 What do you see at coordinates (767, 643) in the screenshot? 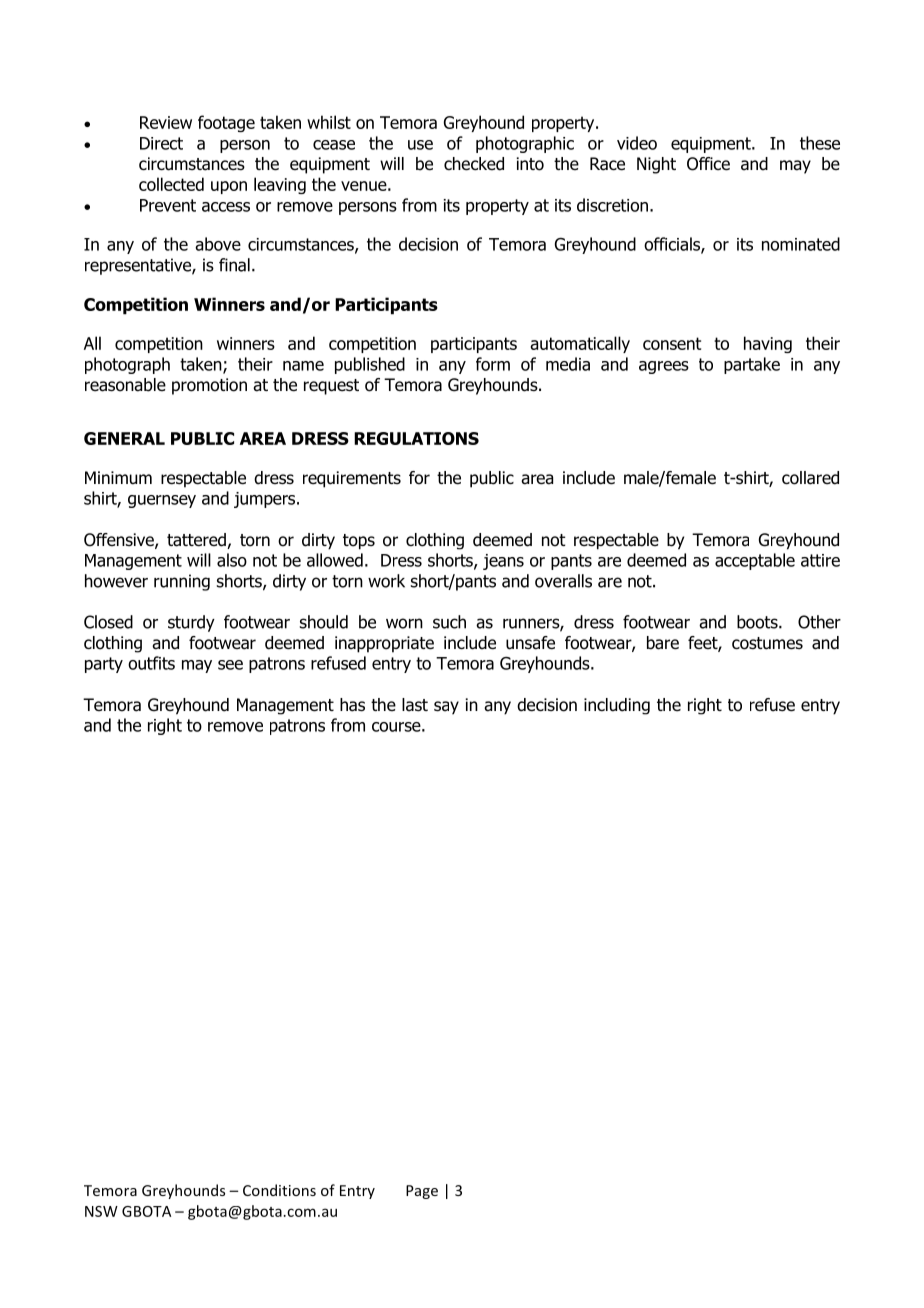
I see `costumes` at bounding box center [767, 643].
